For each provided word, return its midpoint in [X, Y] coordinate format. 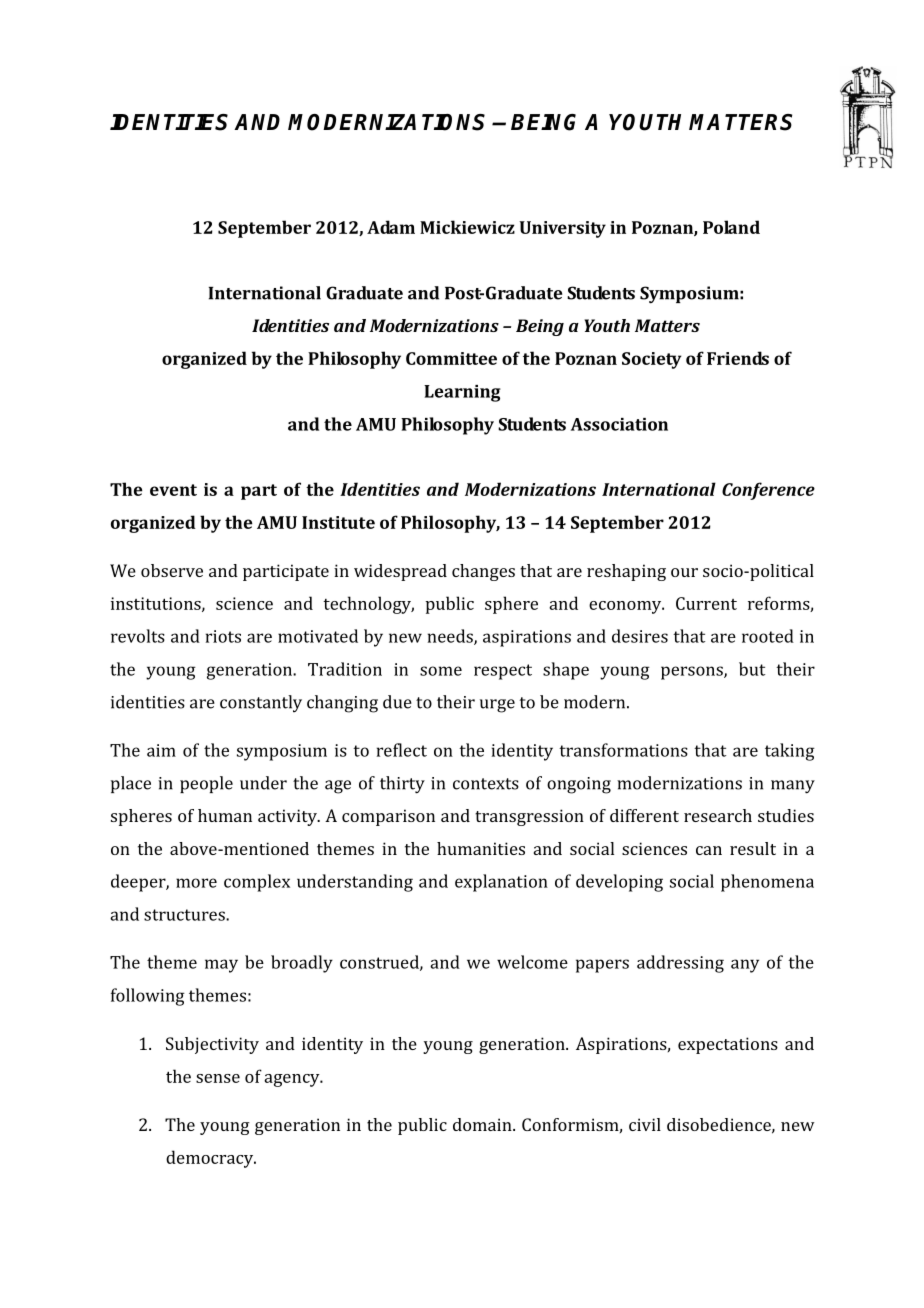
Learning [462, 393]
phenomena [767, 883]
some [441, 671]
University [562, 229]
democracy [211, 1159]
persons [693, 673]
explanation [501, 883]
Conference [768, 491]
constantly [261, 703]
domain [483, 1124]
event [173, 490]
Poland [731, 227]
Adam [391, 227]
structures [185, 915]
